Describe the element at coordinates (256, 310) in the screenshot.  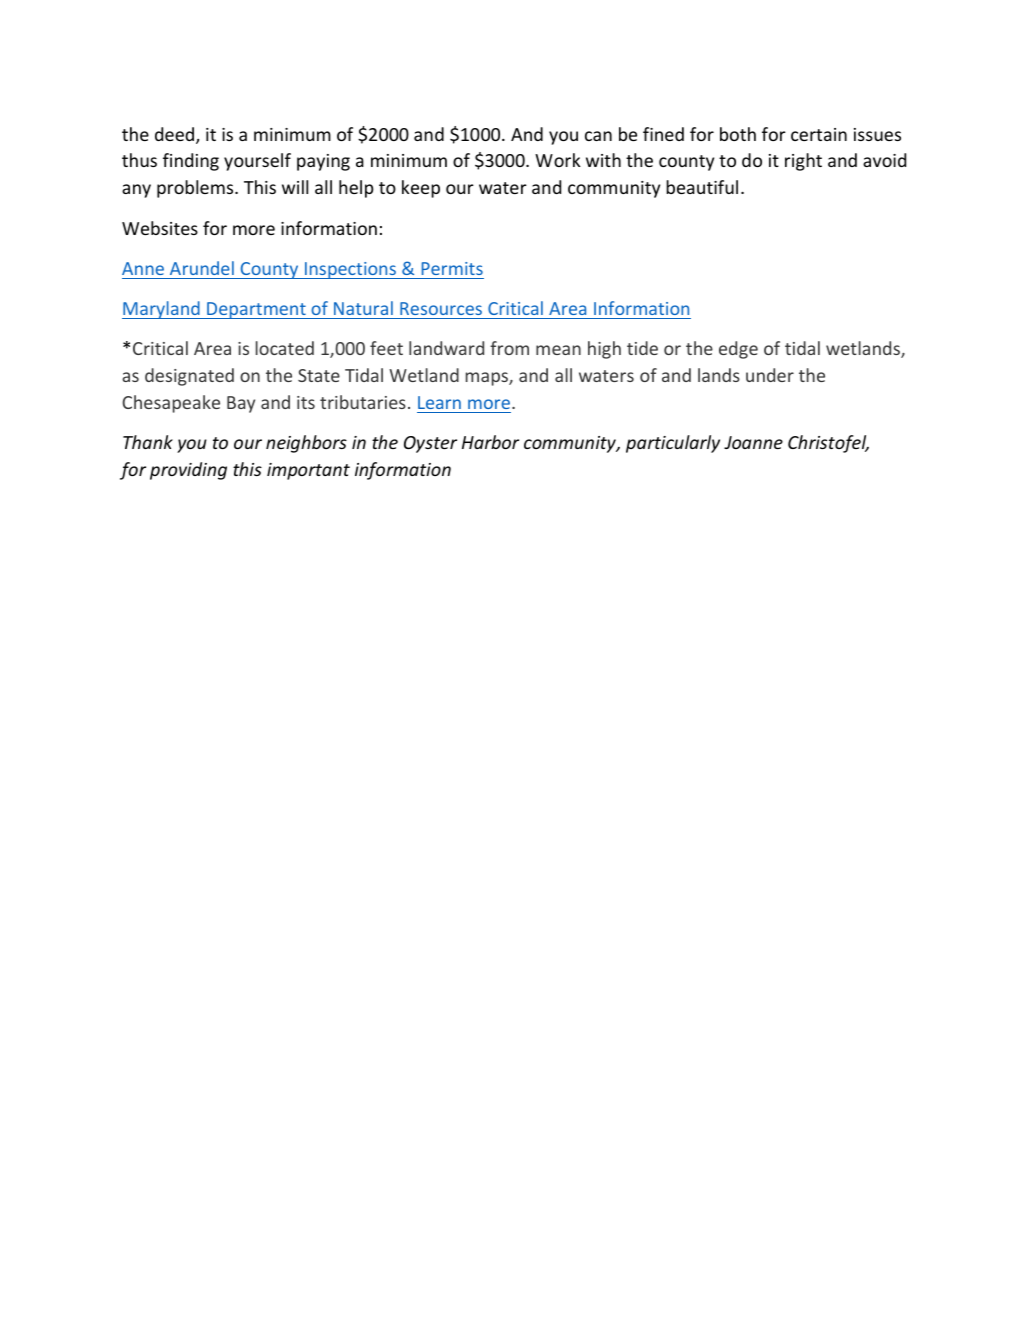
I see `Department` at that location.
